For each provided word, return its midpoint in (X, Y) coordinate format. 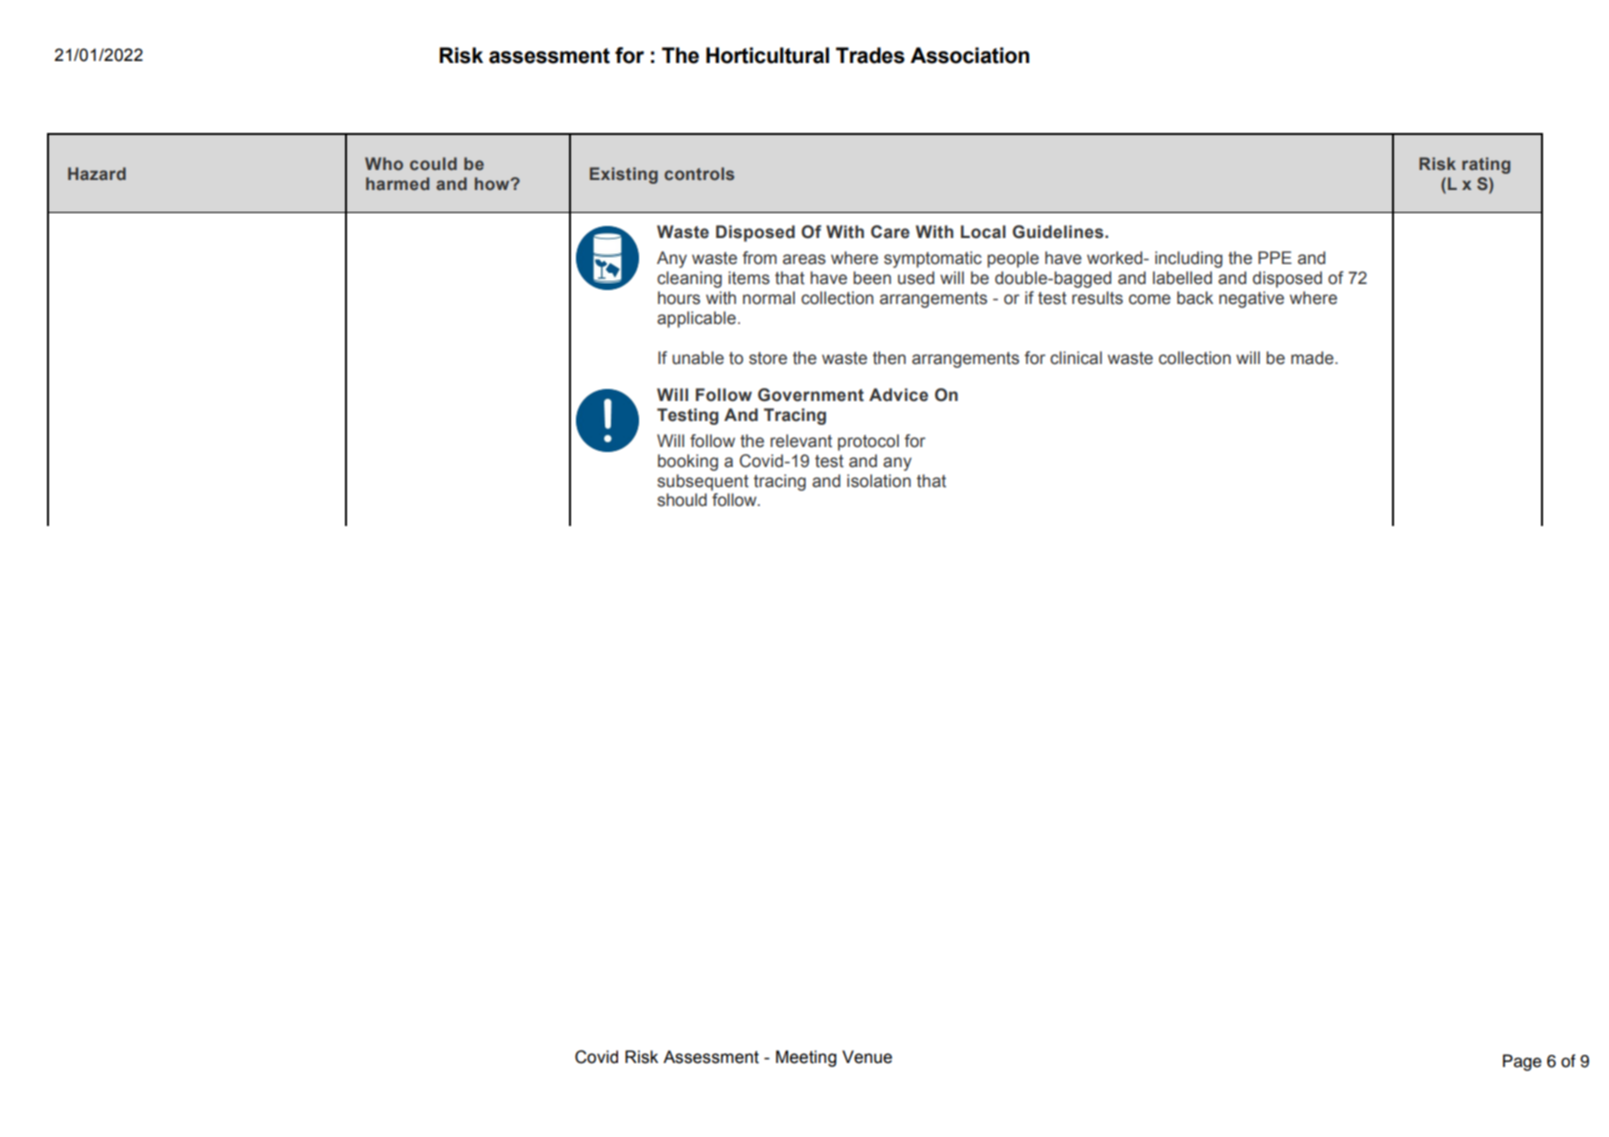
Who (384, 163)
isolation (879, 481)
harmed (397, 183)
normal (769, 298)
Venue (867, 1057)
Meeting (806, 1058)
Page (1522, 1062)
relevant (801, 441)
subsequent (703, 482)
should (682, 500)
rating (1486, 165)
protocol (868, 442)
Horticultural (767, 55)
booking (688, 462)
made (1313, 358)
